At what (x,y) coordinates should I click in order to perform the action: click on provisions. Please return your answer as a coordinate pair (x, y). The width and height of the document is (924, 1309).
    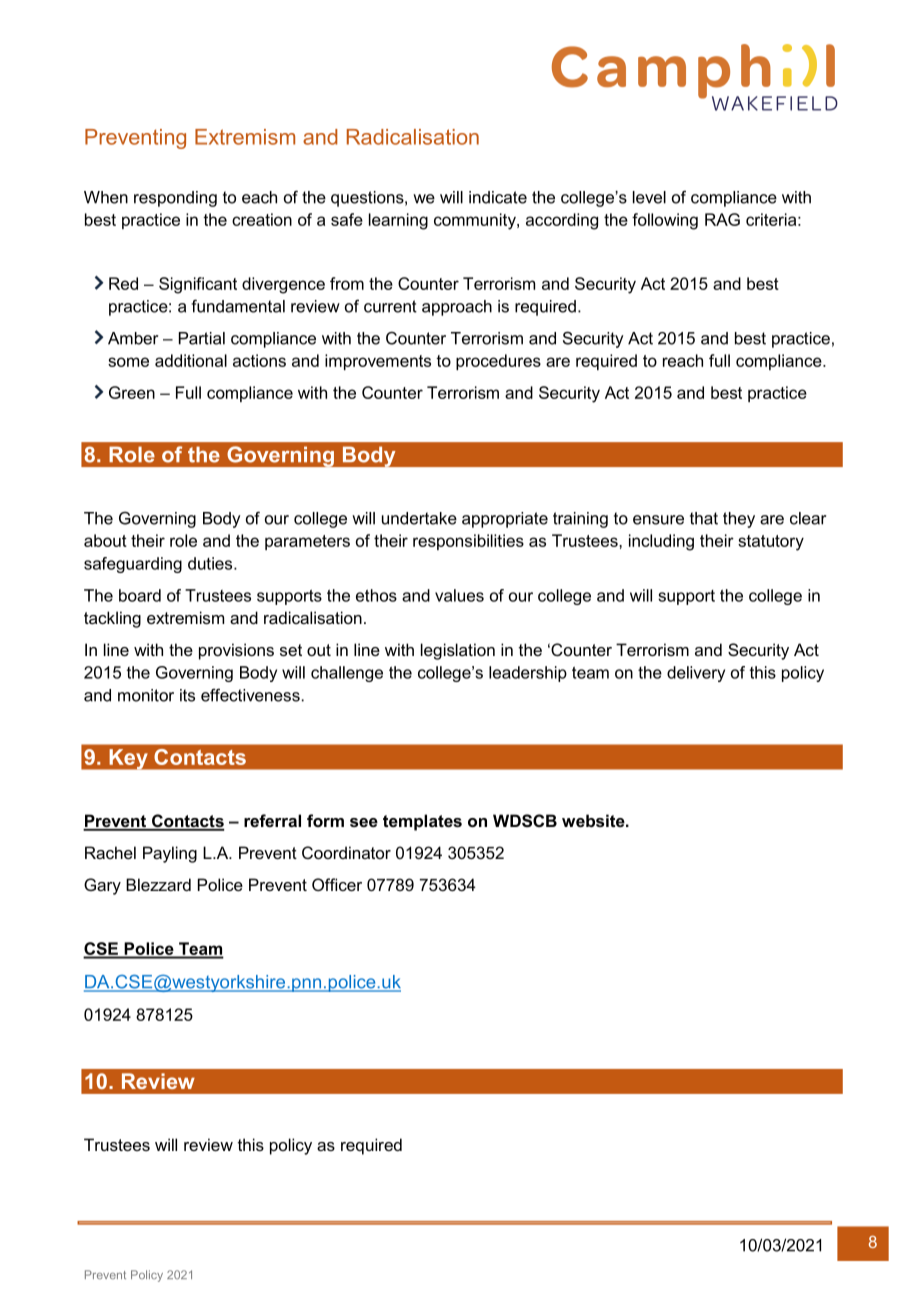
    Looking at the image, I should click on (236, 651).
